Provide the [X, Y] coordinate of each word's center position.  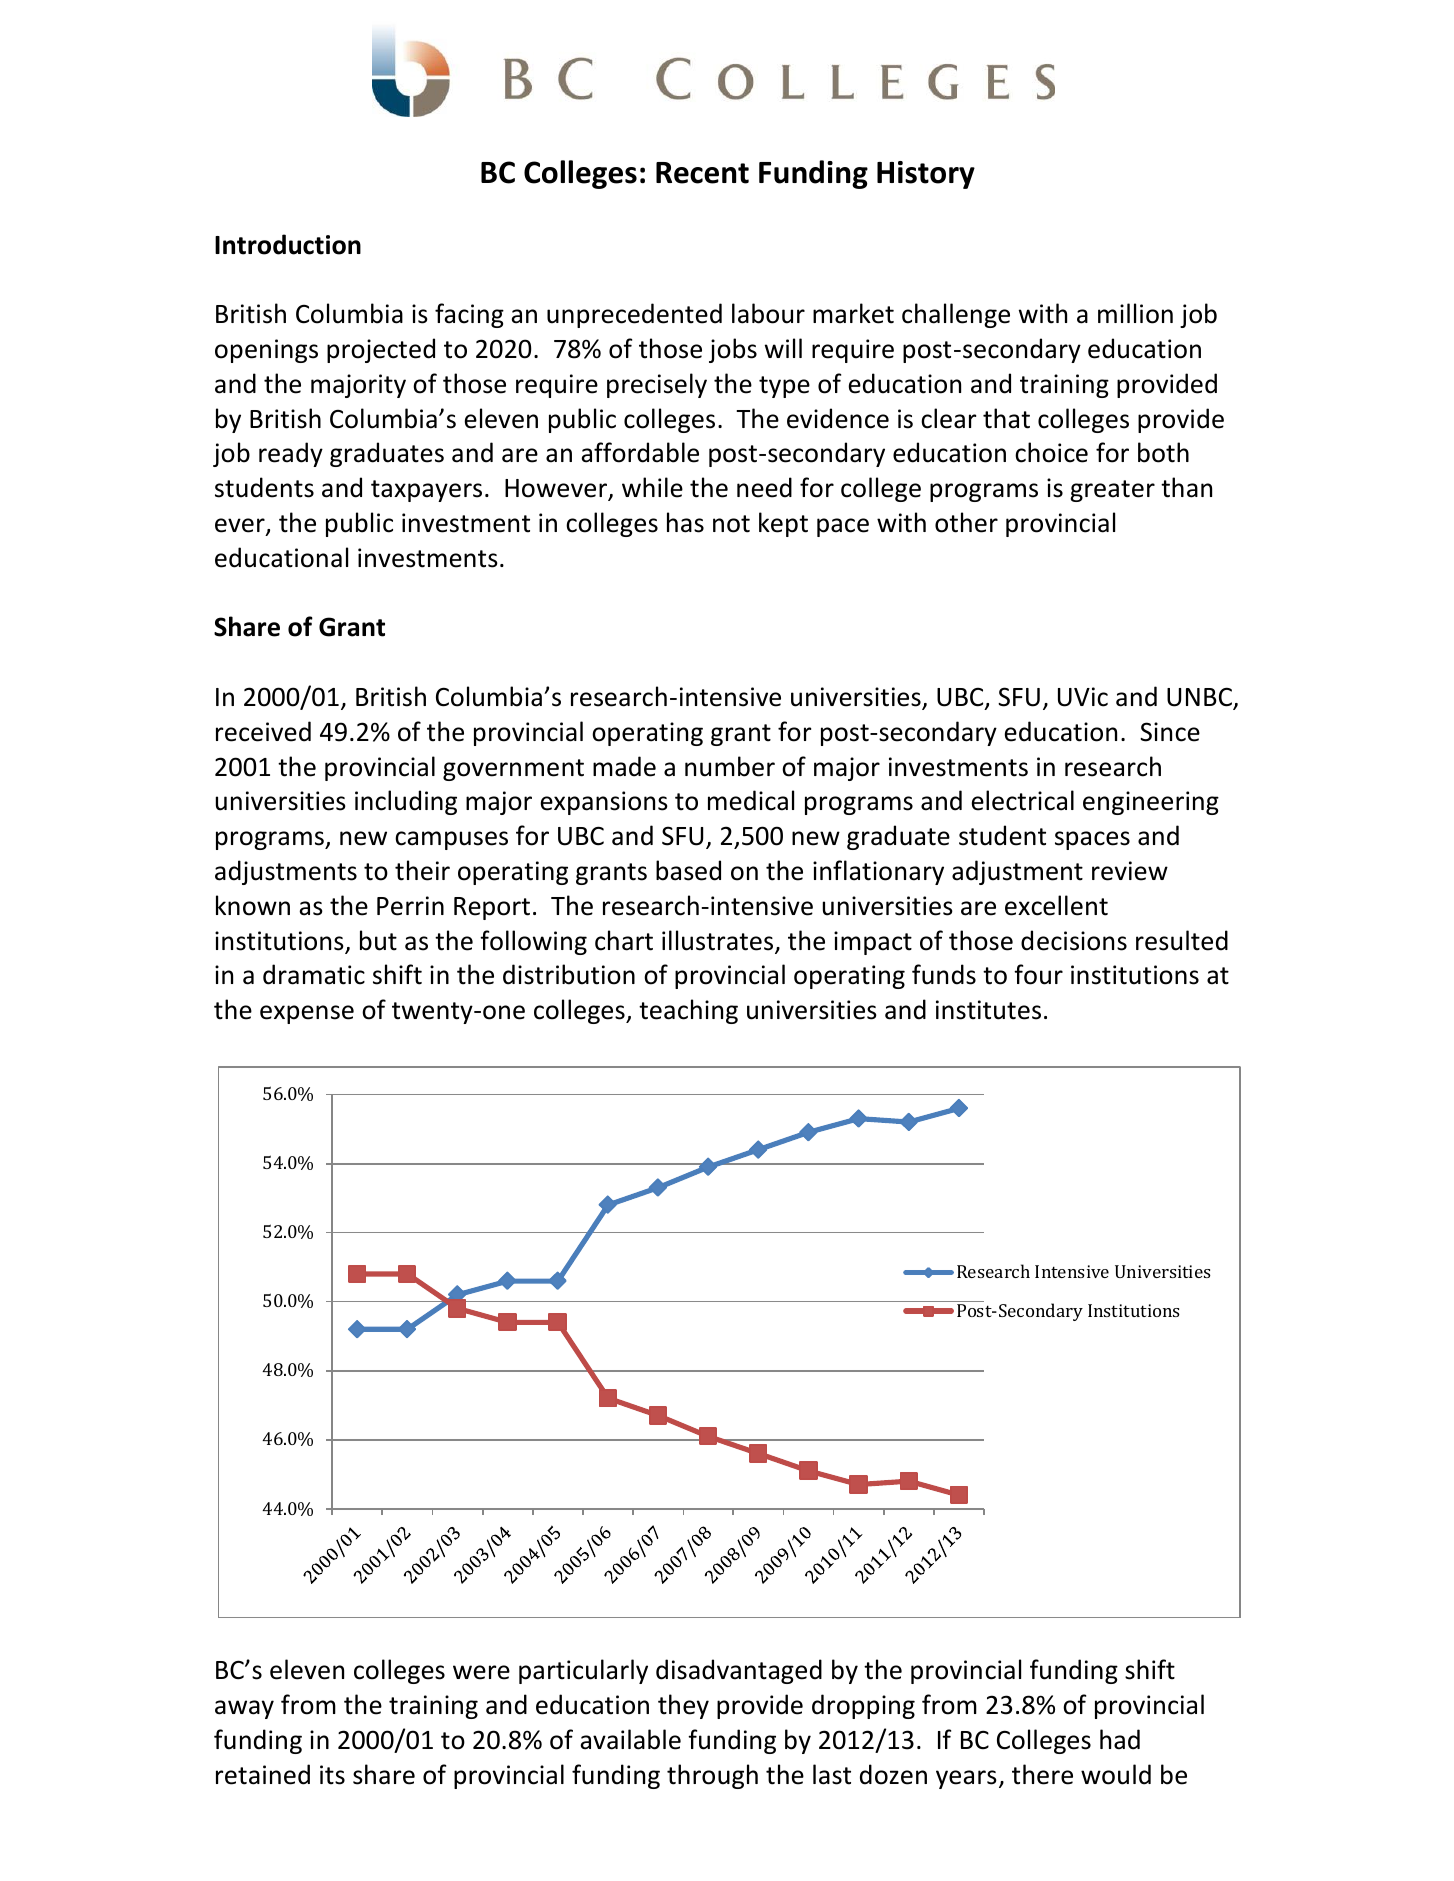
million [1135, 313]
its [332, 1775]
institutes [988, 1010]
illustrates [719, 941]
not [731, 524]
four [1038, 974]
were [481, 1672]
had [1120, 1739]
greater [1112, 491]
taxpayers [426, 491]
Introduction [288, 244]
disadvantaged [739, 1671]
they [683, 1706]
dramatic [314, 974]
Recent [702, 173]
